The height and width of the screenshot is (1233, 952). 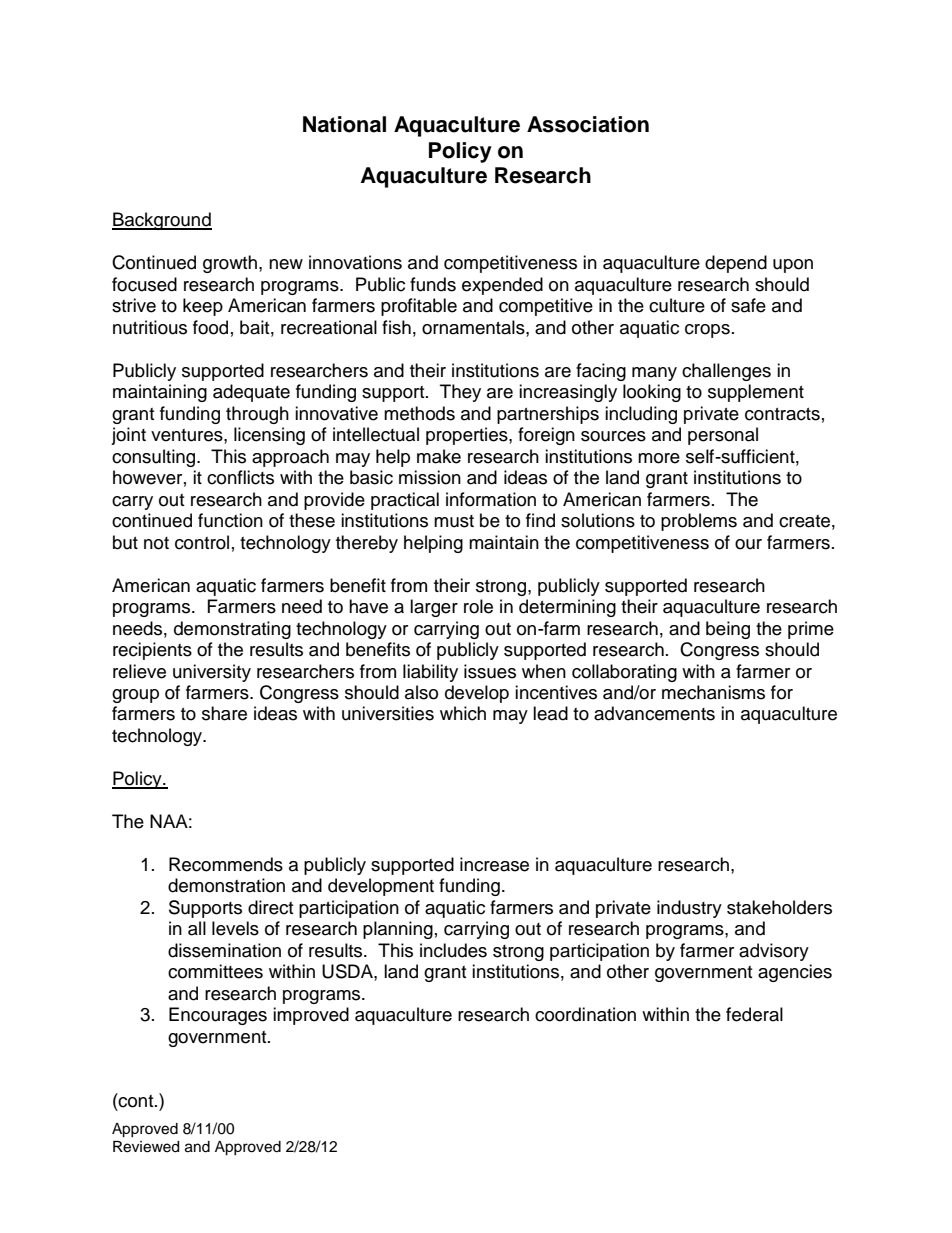 What do you see at coordinates (588, 124) in the screenshot?
I see `Association` at bounding box center [588, 124].
